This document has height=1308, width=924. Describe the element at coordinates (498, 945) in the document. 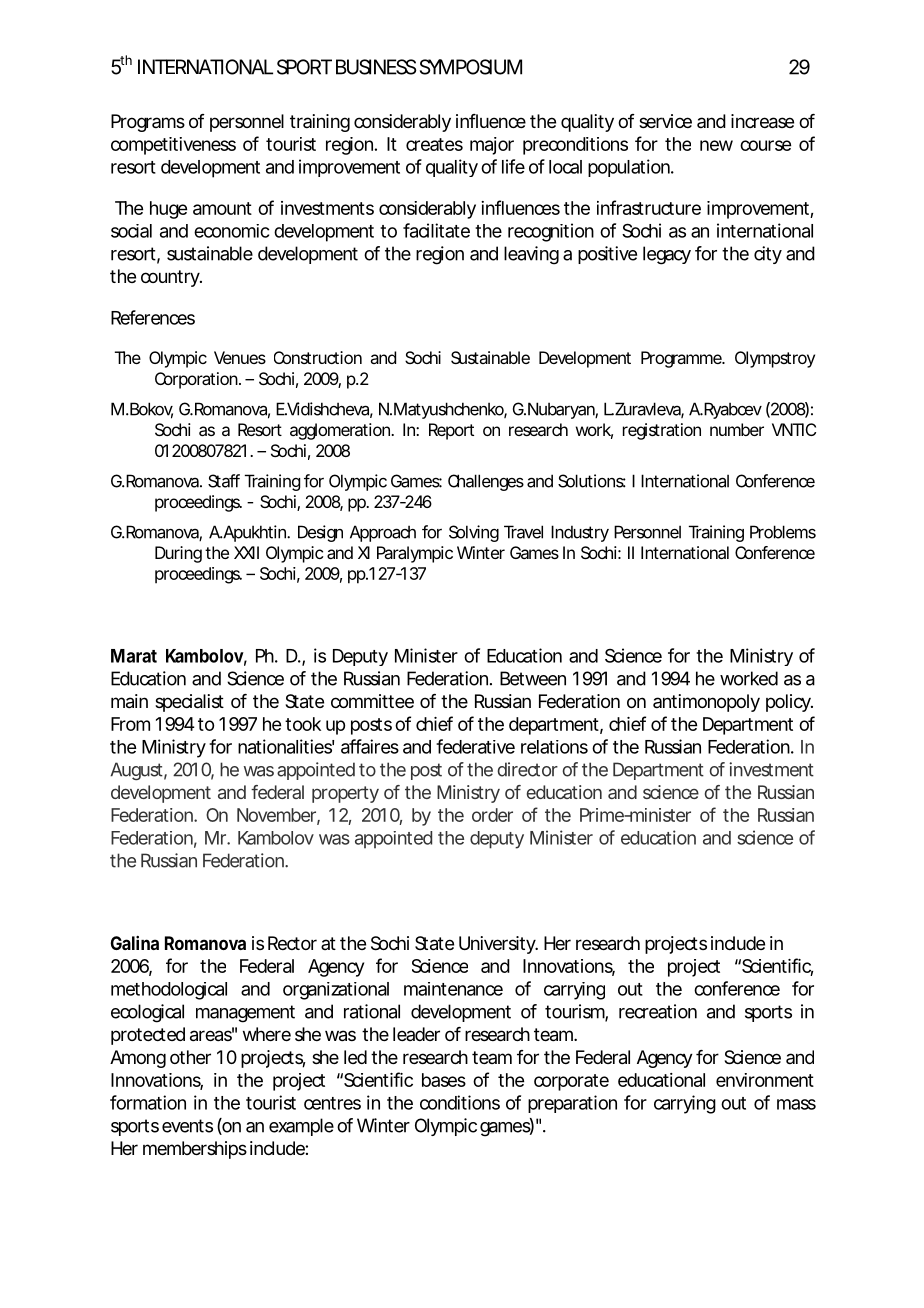

I see `University` at that location.
